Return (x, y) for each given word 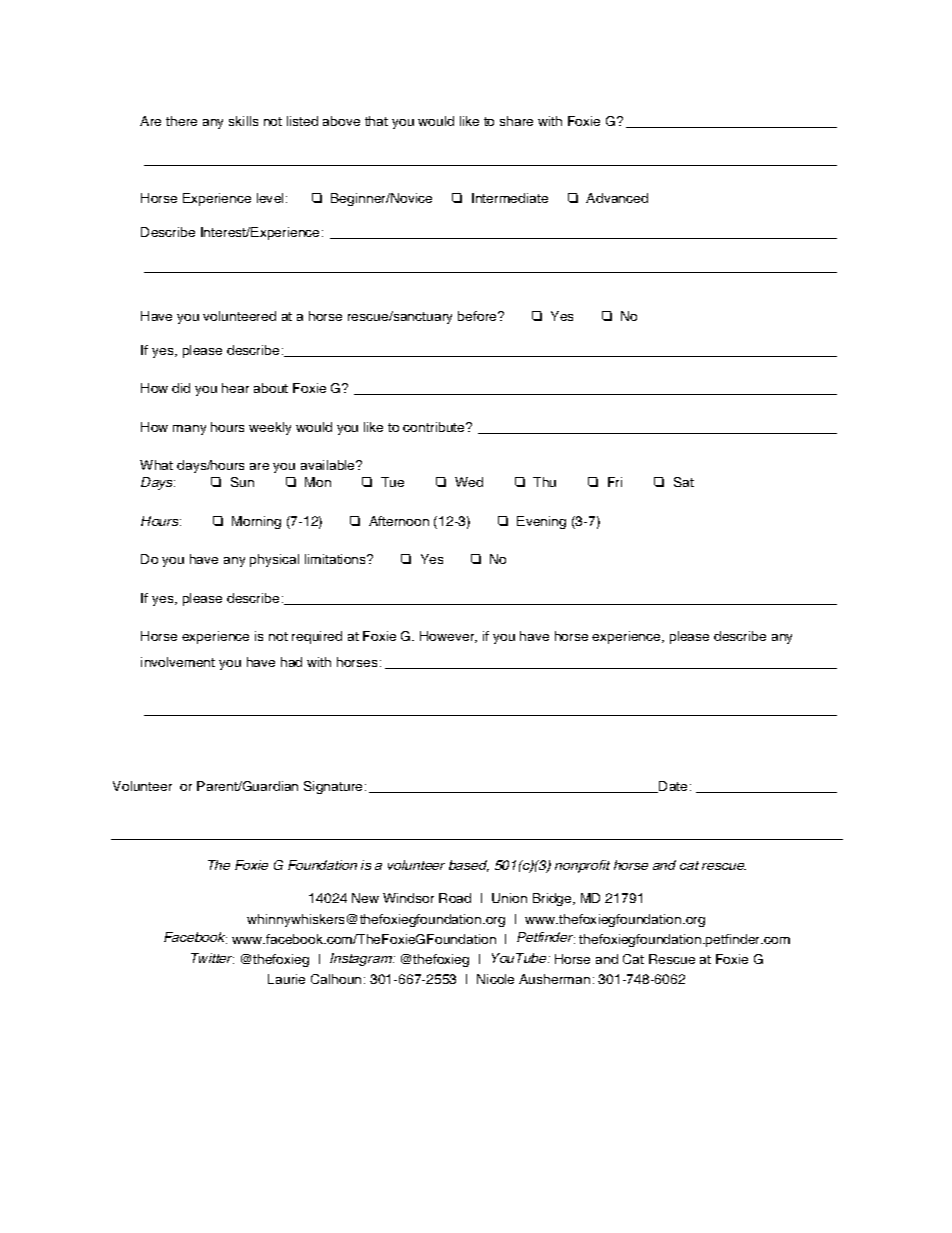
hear (235, 388)
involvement (178, 662)
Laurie (286, 979)
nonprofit (582, 866)
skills (243, 121)
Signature (333, 787)
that (376, 121)
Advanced (617, 198)
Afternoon (399, 521)
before (478, 316)
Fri (615, 482)
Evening (541, 522)
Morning (256, 522)
